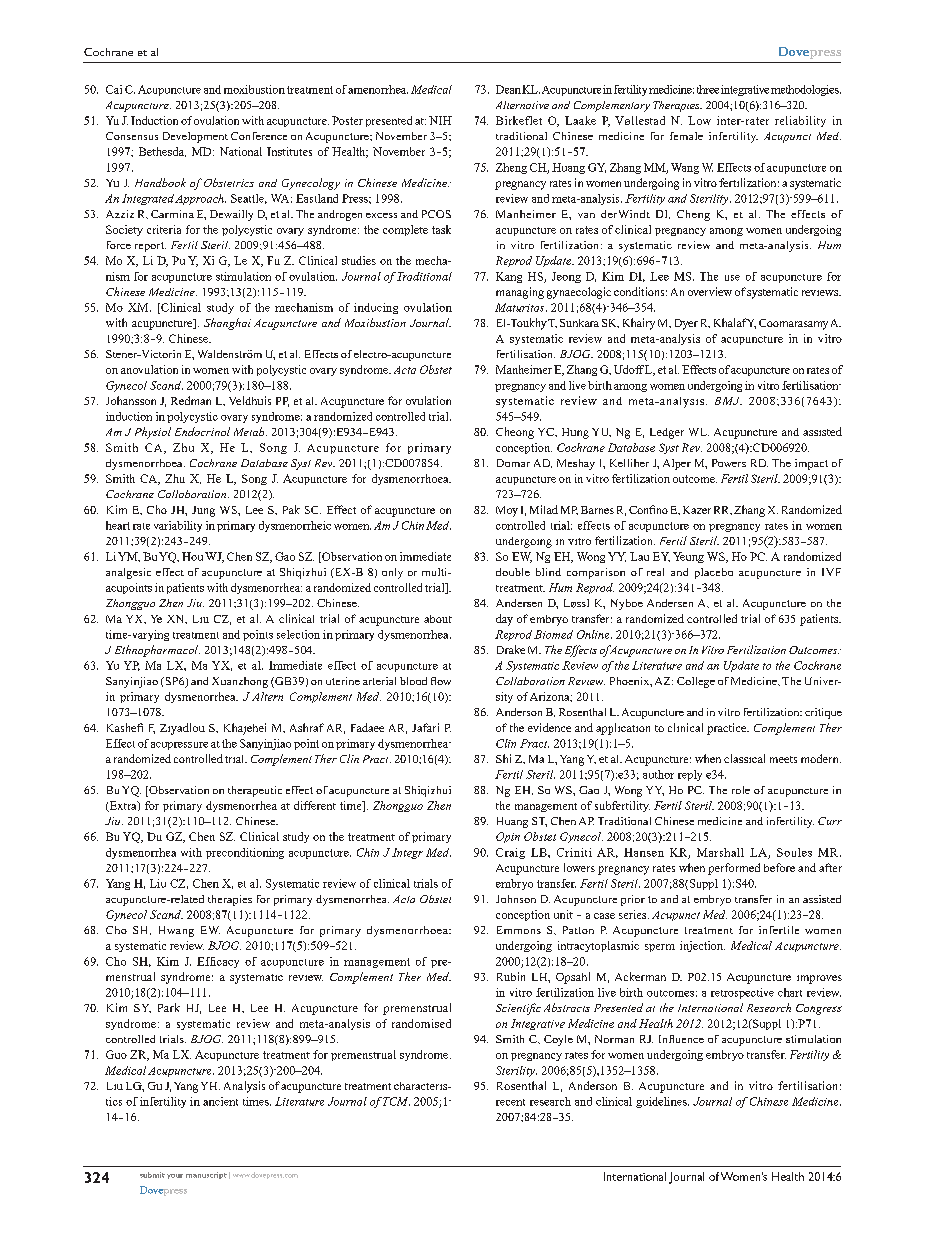 The image size is (952, 1233). I want to click on manuscript, so click(206, 1175).
